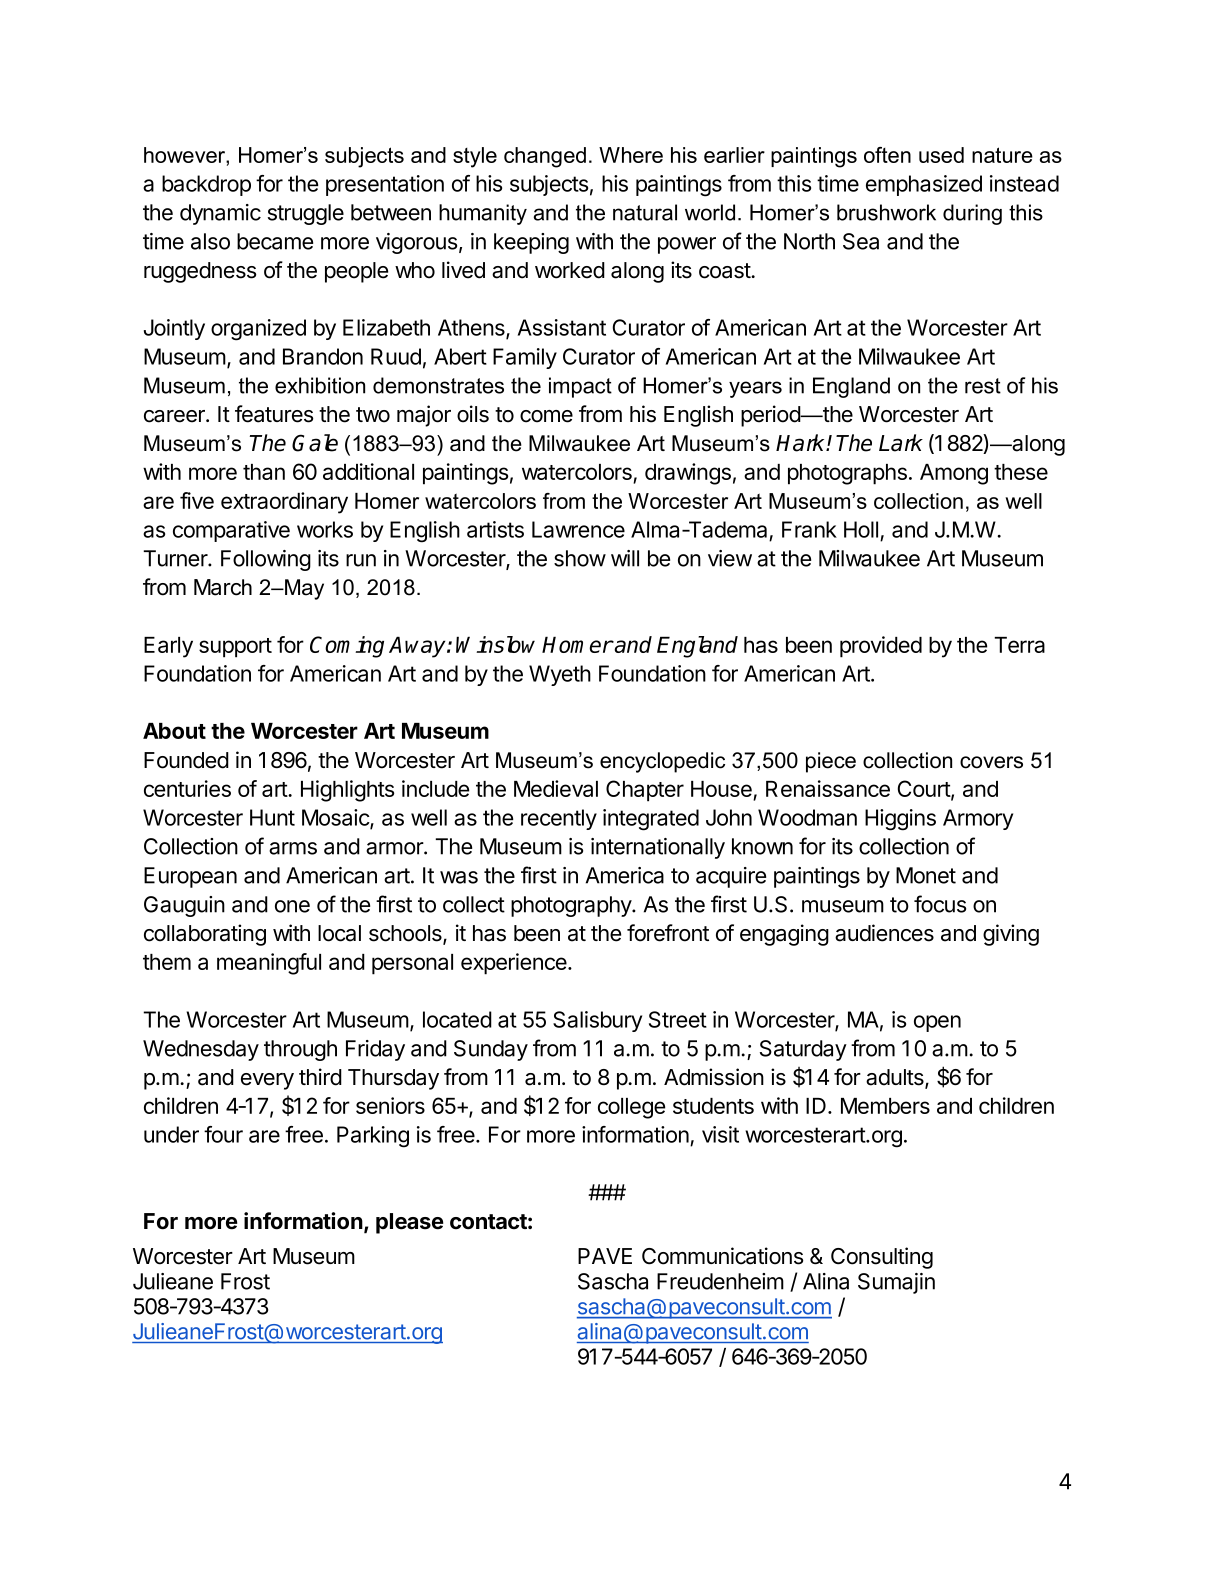 This image has width=1213, height=1569. Describe the element at coordinates (409, 1223) in the image. I see `please` at that location.
